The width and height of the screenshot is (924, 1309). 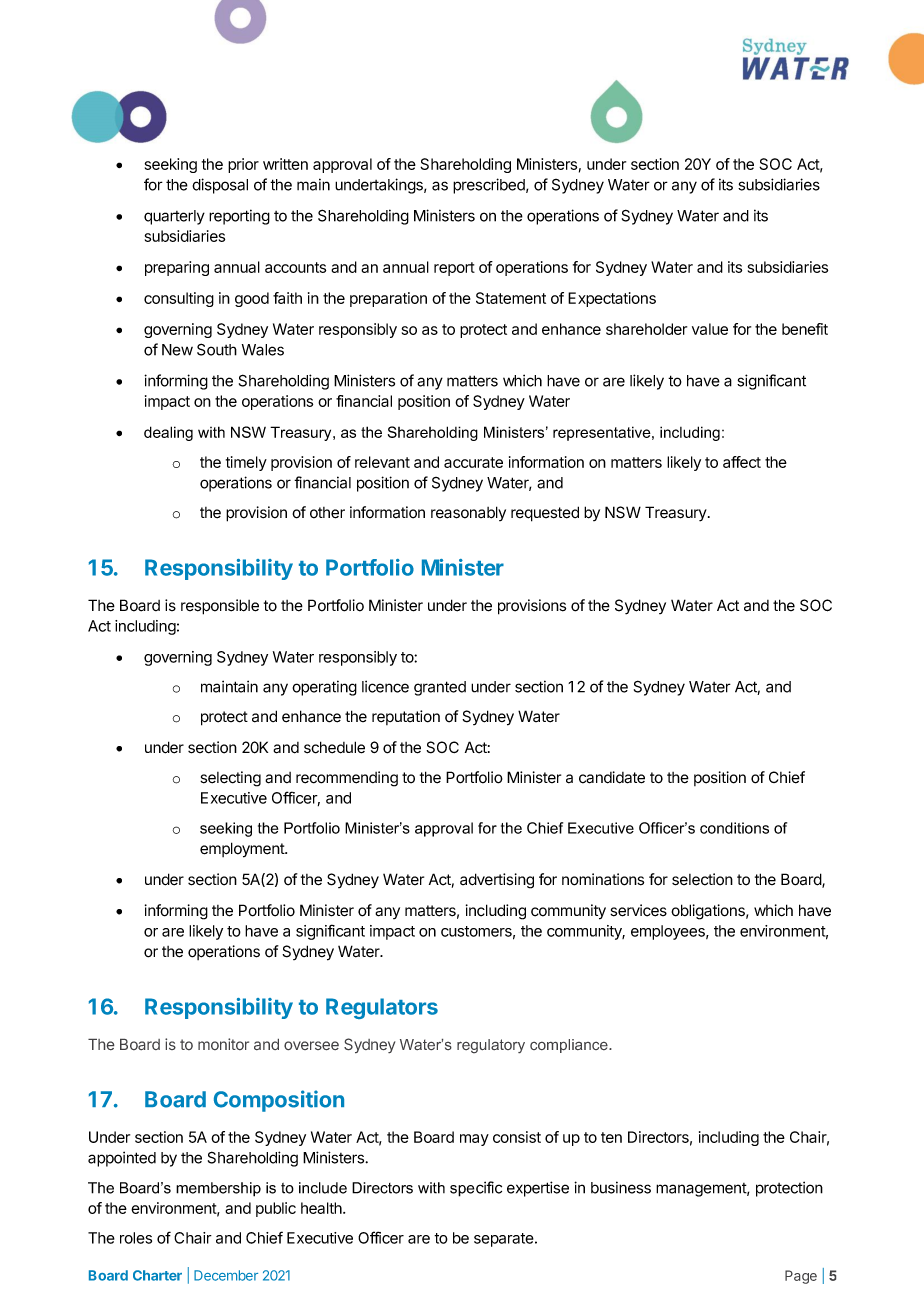 What do you see at coordinates (476, 1189) in the screenshot?
I see `specific` at bounding box center [476, 1189].
